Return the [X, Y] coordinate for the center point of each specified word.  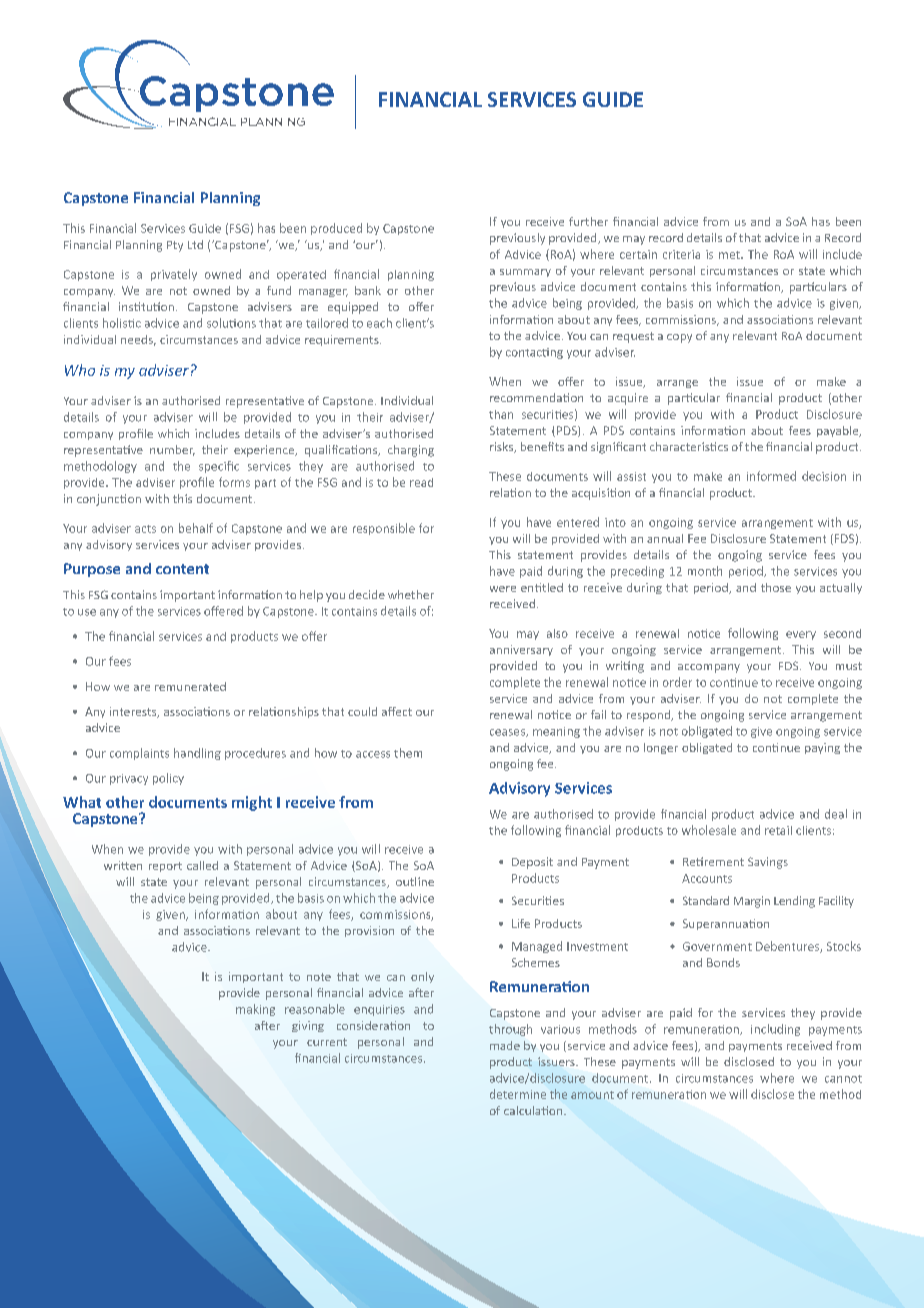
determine [518, 1094]
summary [525, 273]
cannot [843, 1079]
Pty [175, 246]
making [255, 1010]
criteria [681, 254]
